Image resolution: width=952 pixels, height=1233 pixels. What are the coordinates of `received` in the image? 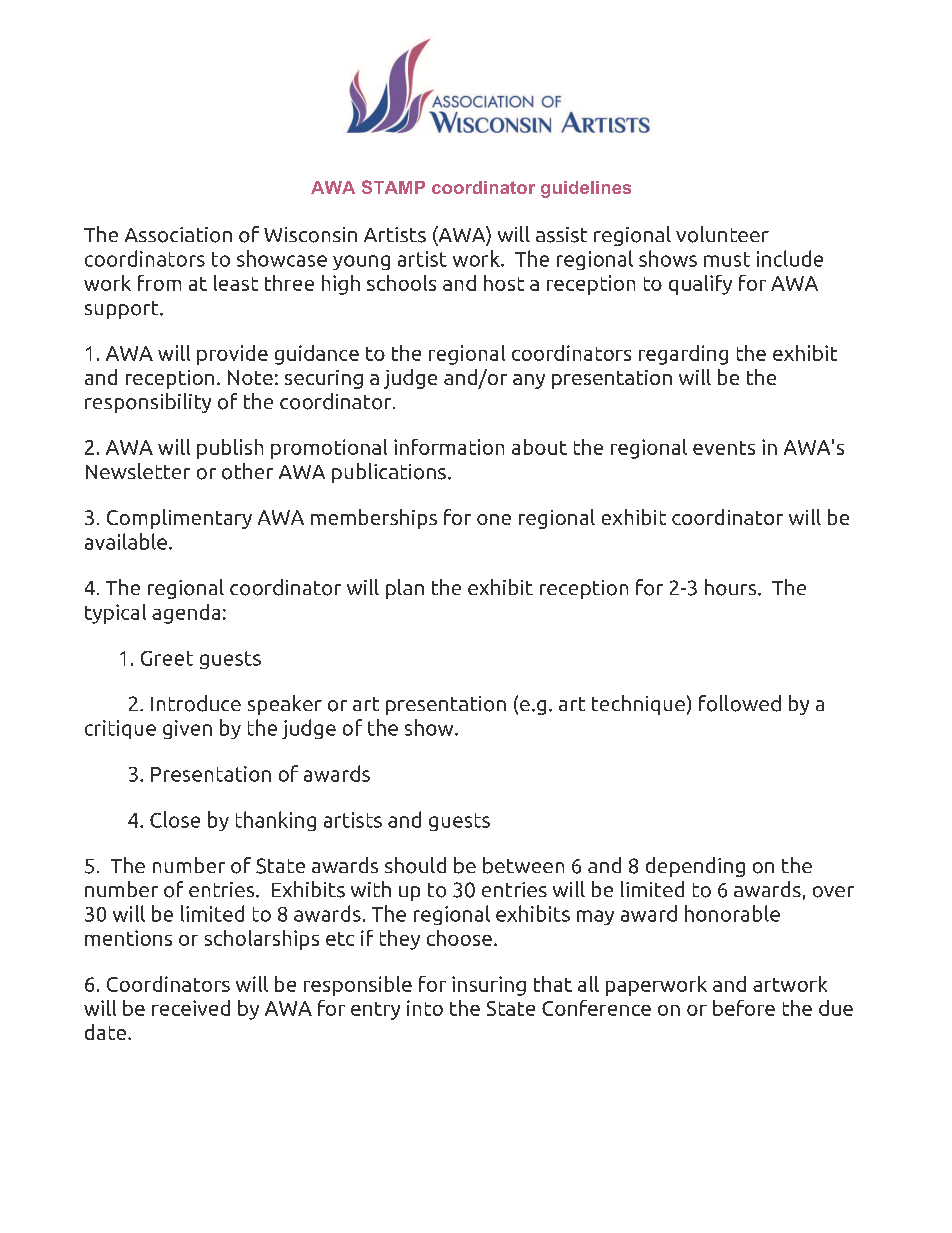 It's located at (191, 1008).
